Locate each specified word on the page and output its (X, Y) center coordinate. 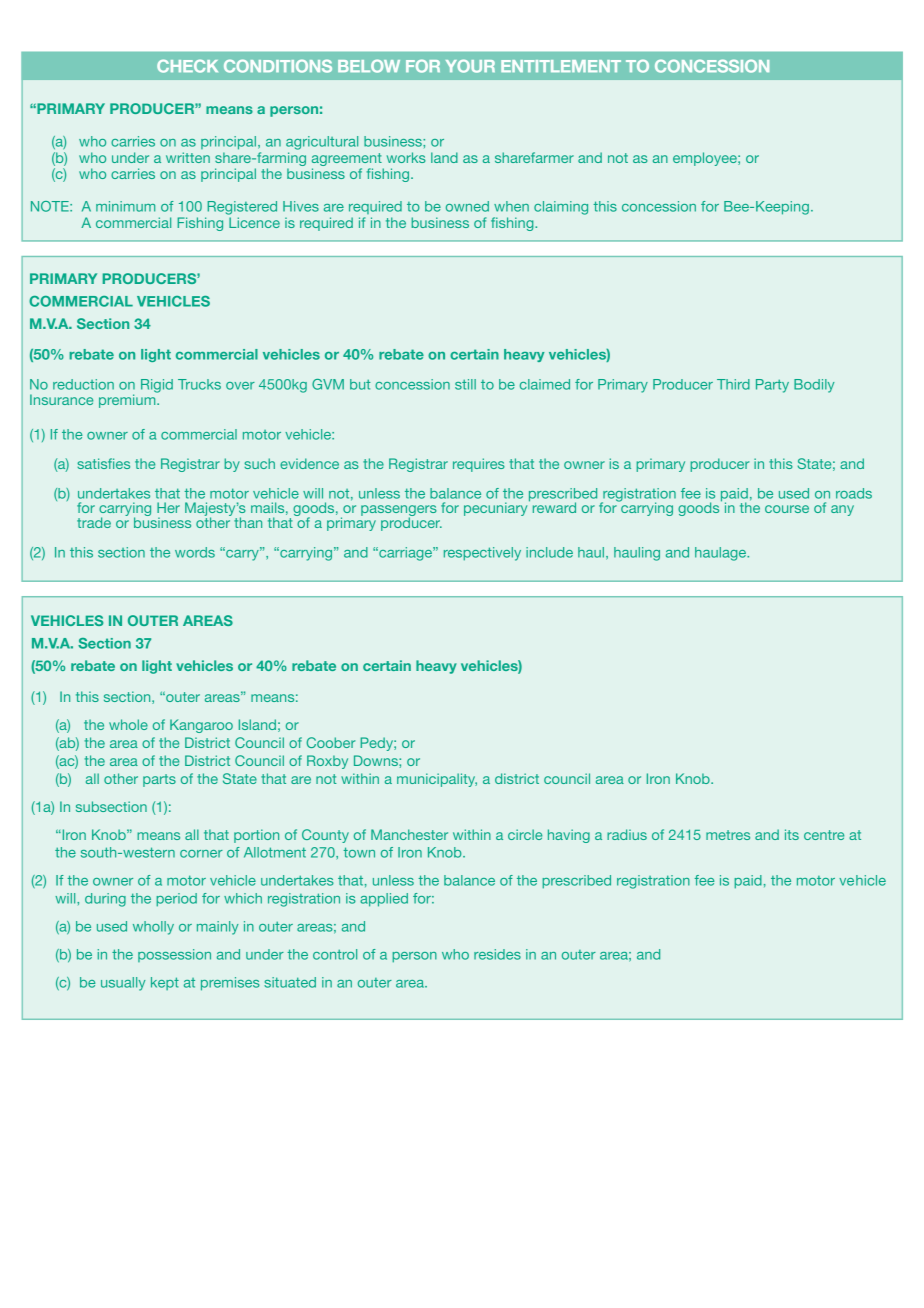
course (787, 509)
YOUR (470, 66)
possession (174, 955)
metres (728, 835)
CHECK (187, 66)
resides (497, 954)
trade (94, 522)
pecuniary (497, 508)
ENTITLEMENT (561, 66)
